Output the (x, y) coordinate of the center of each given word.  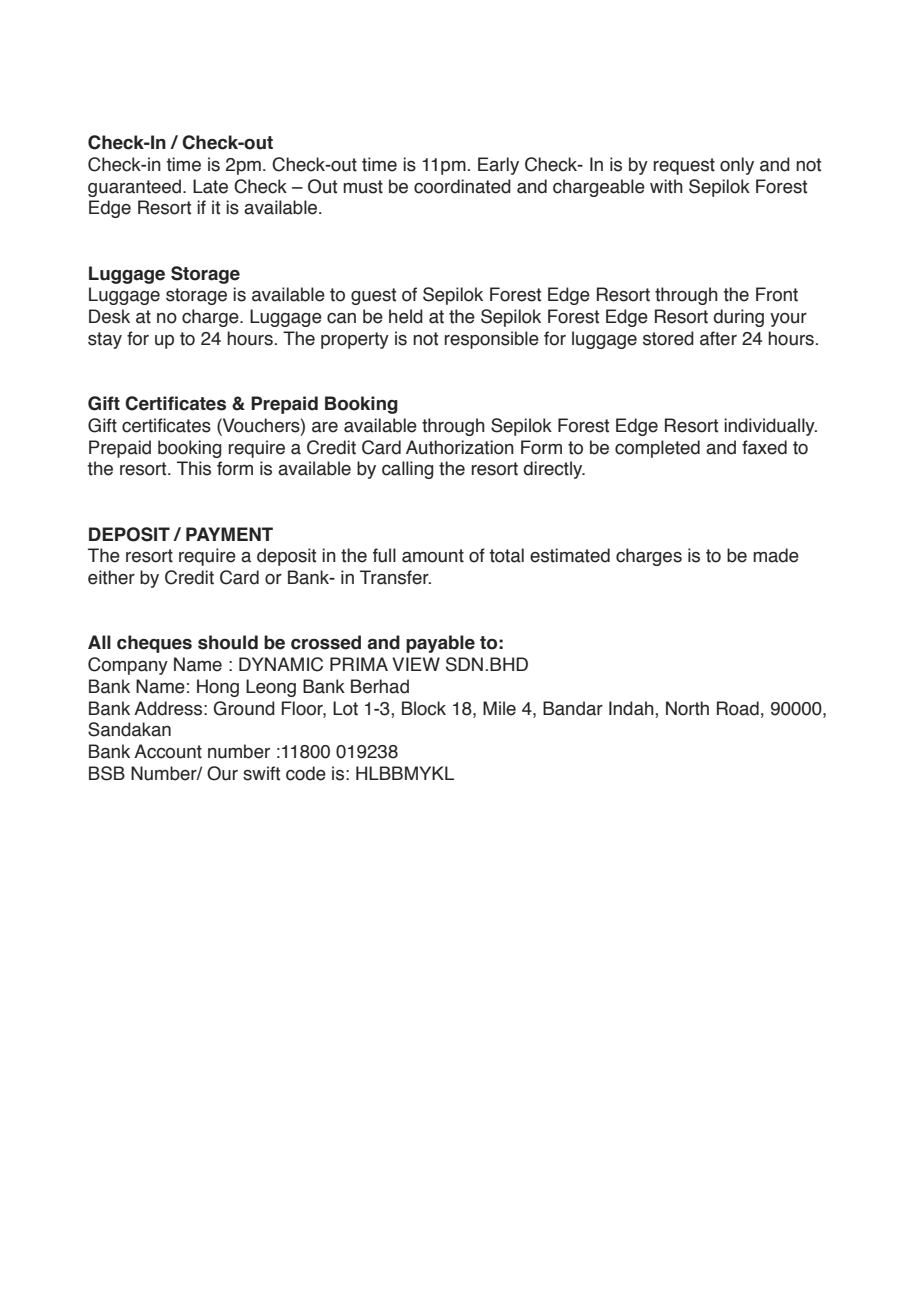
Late (210, 186)
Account (168, 751)
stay (105, 340)
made (776, 555)
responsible (492, 340)
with (666, 186)
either (111, 577)
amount (433, 556)
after (718, 338)
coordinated (462, 186)
